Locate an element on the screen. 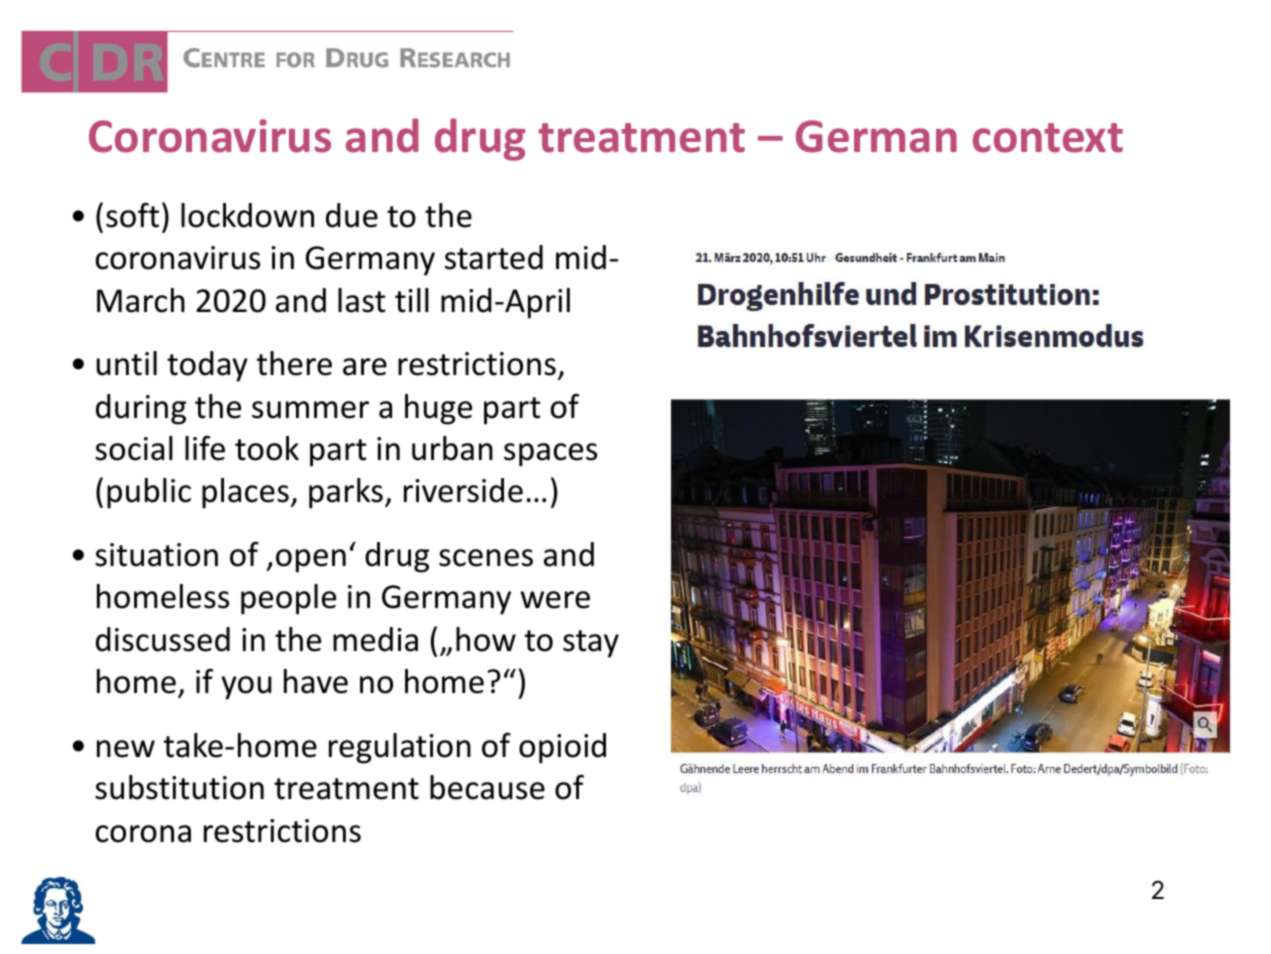  started is located at coordinates (494, 257).
